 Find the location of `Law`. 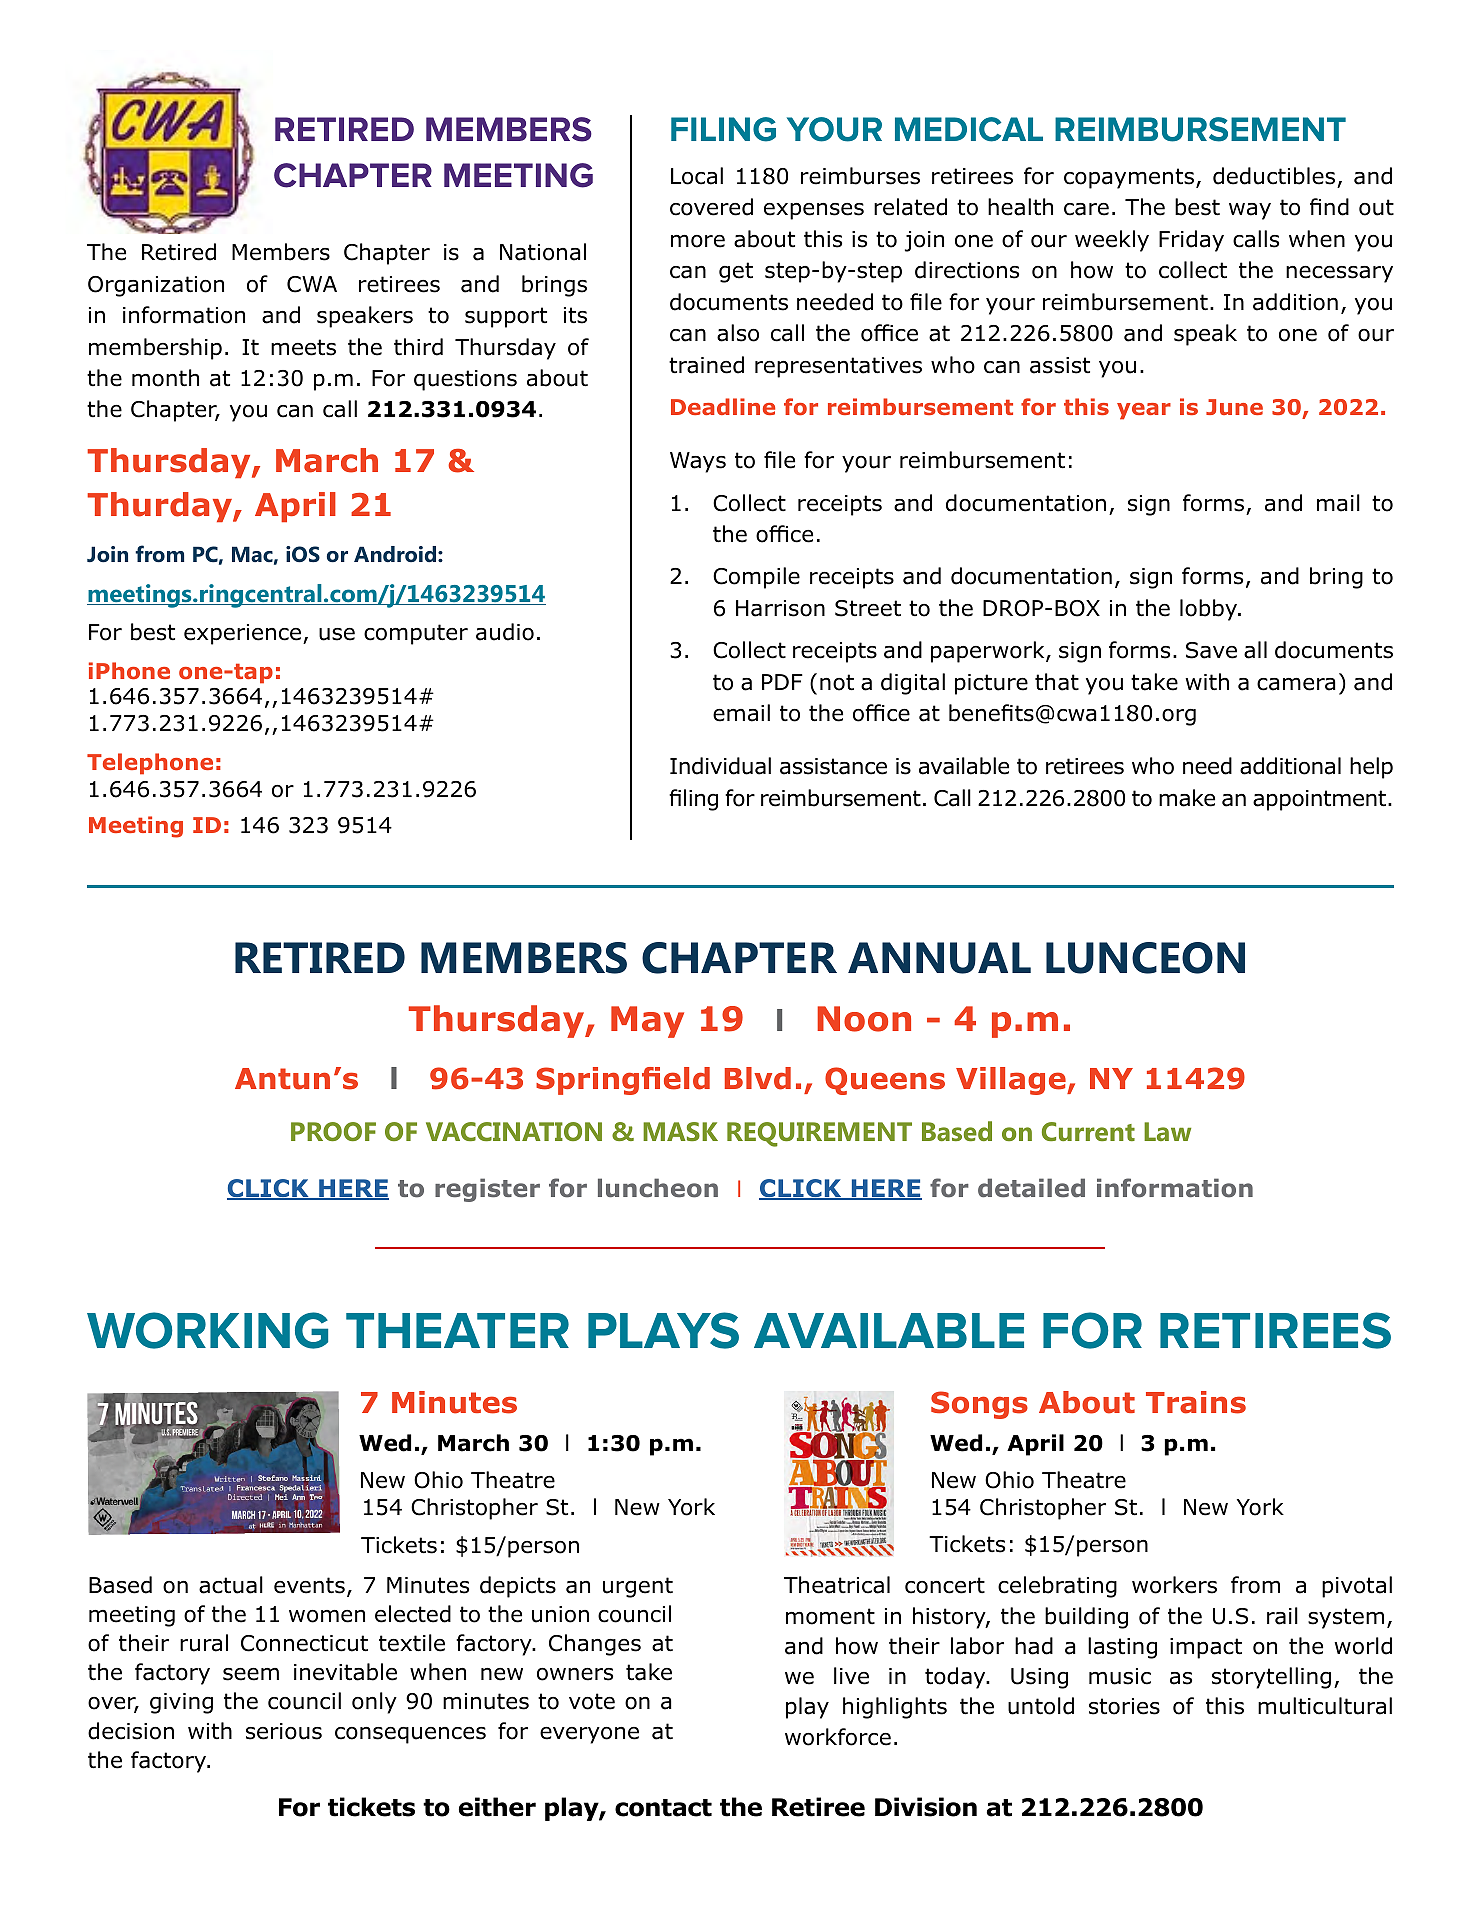

Law is located at coordinates (1167, 1131).
